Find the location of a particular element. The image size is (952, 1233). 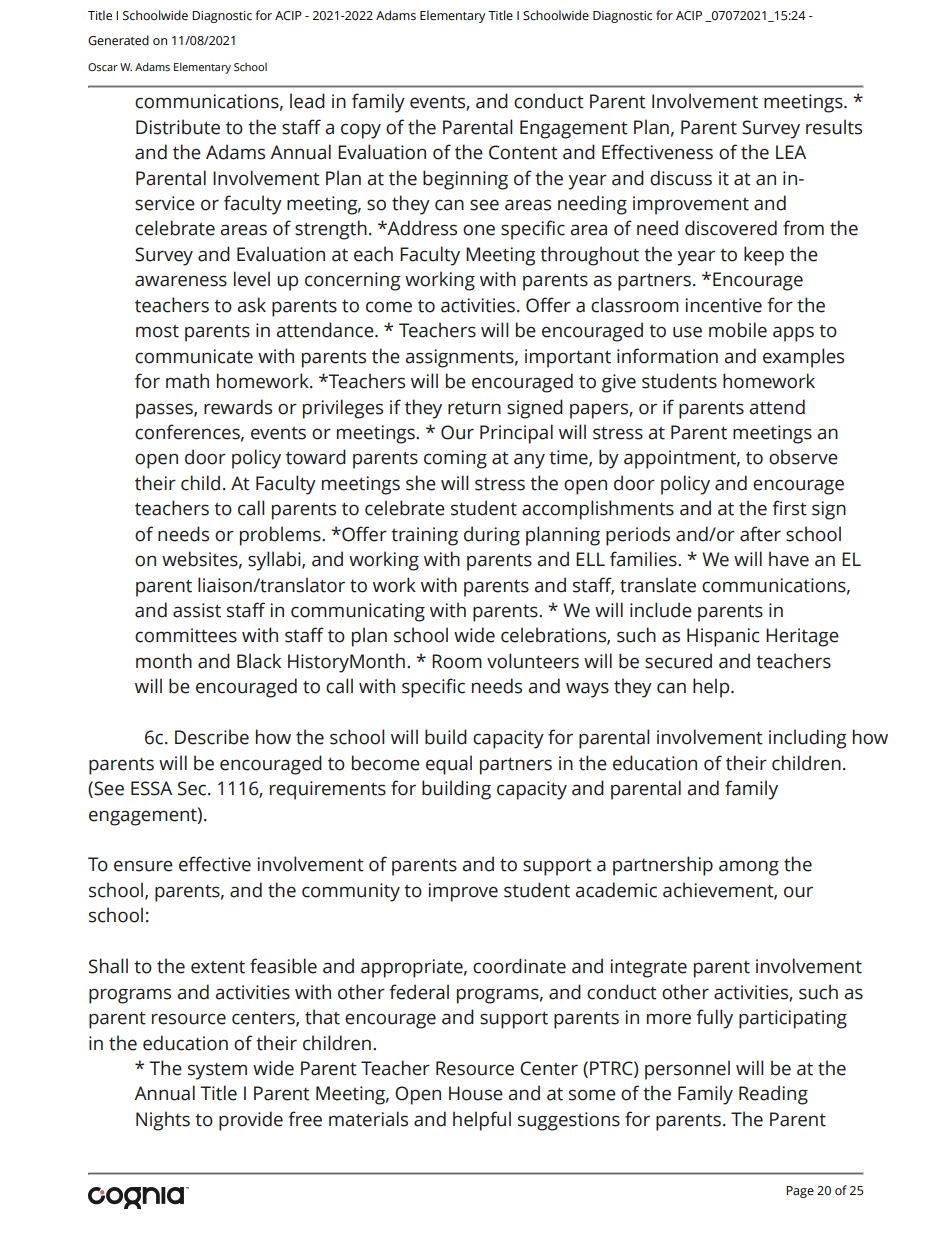

Nights is located at coordinates (163, 1121).
